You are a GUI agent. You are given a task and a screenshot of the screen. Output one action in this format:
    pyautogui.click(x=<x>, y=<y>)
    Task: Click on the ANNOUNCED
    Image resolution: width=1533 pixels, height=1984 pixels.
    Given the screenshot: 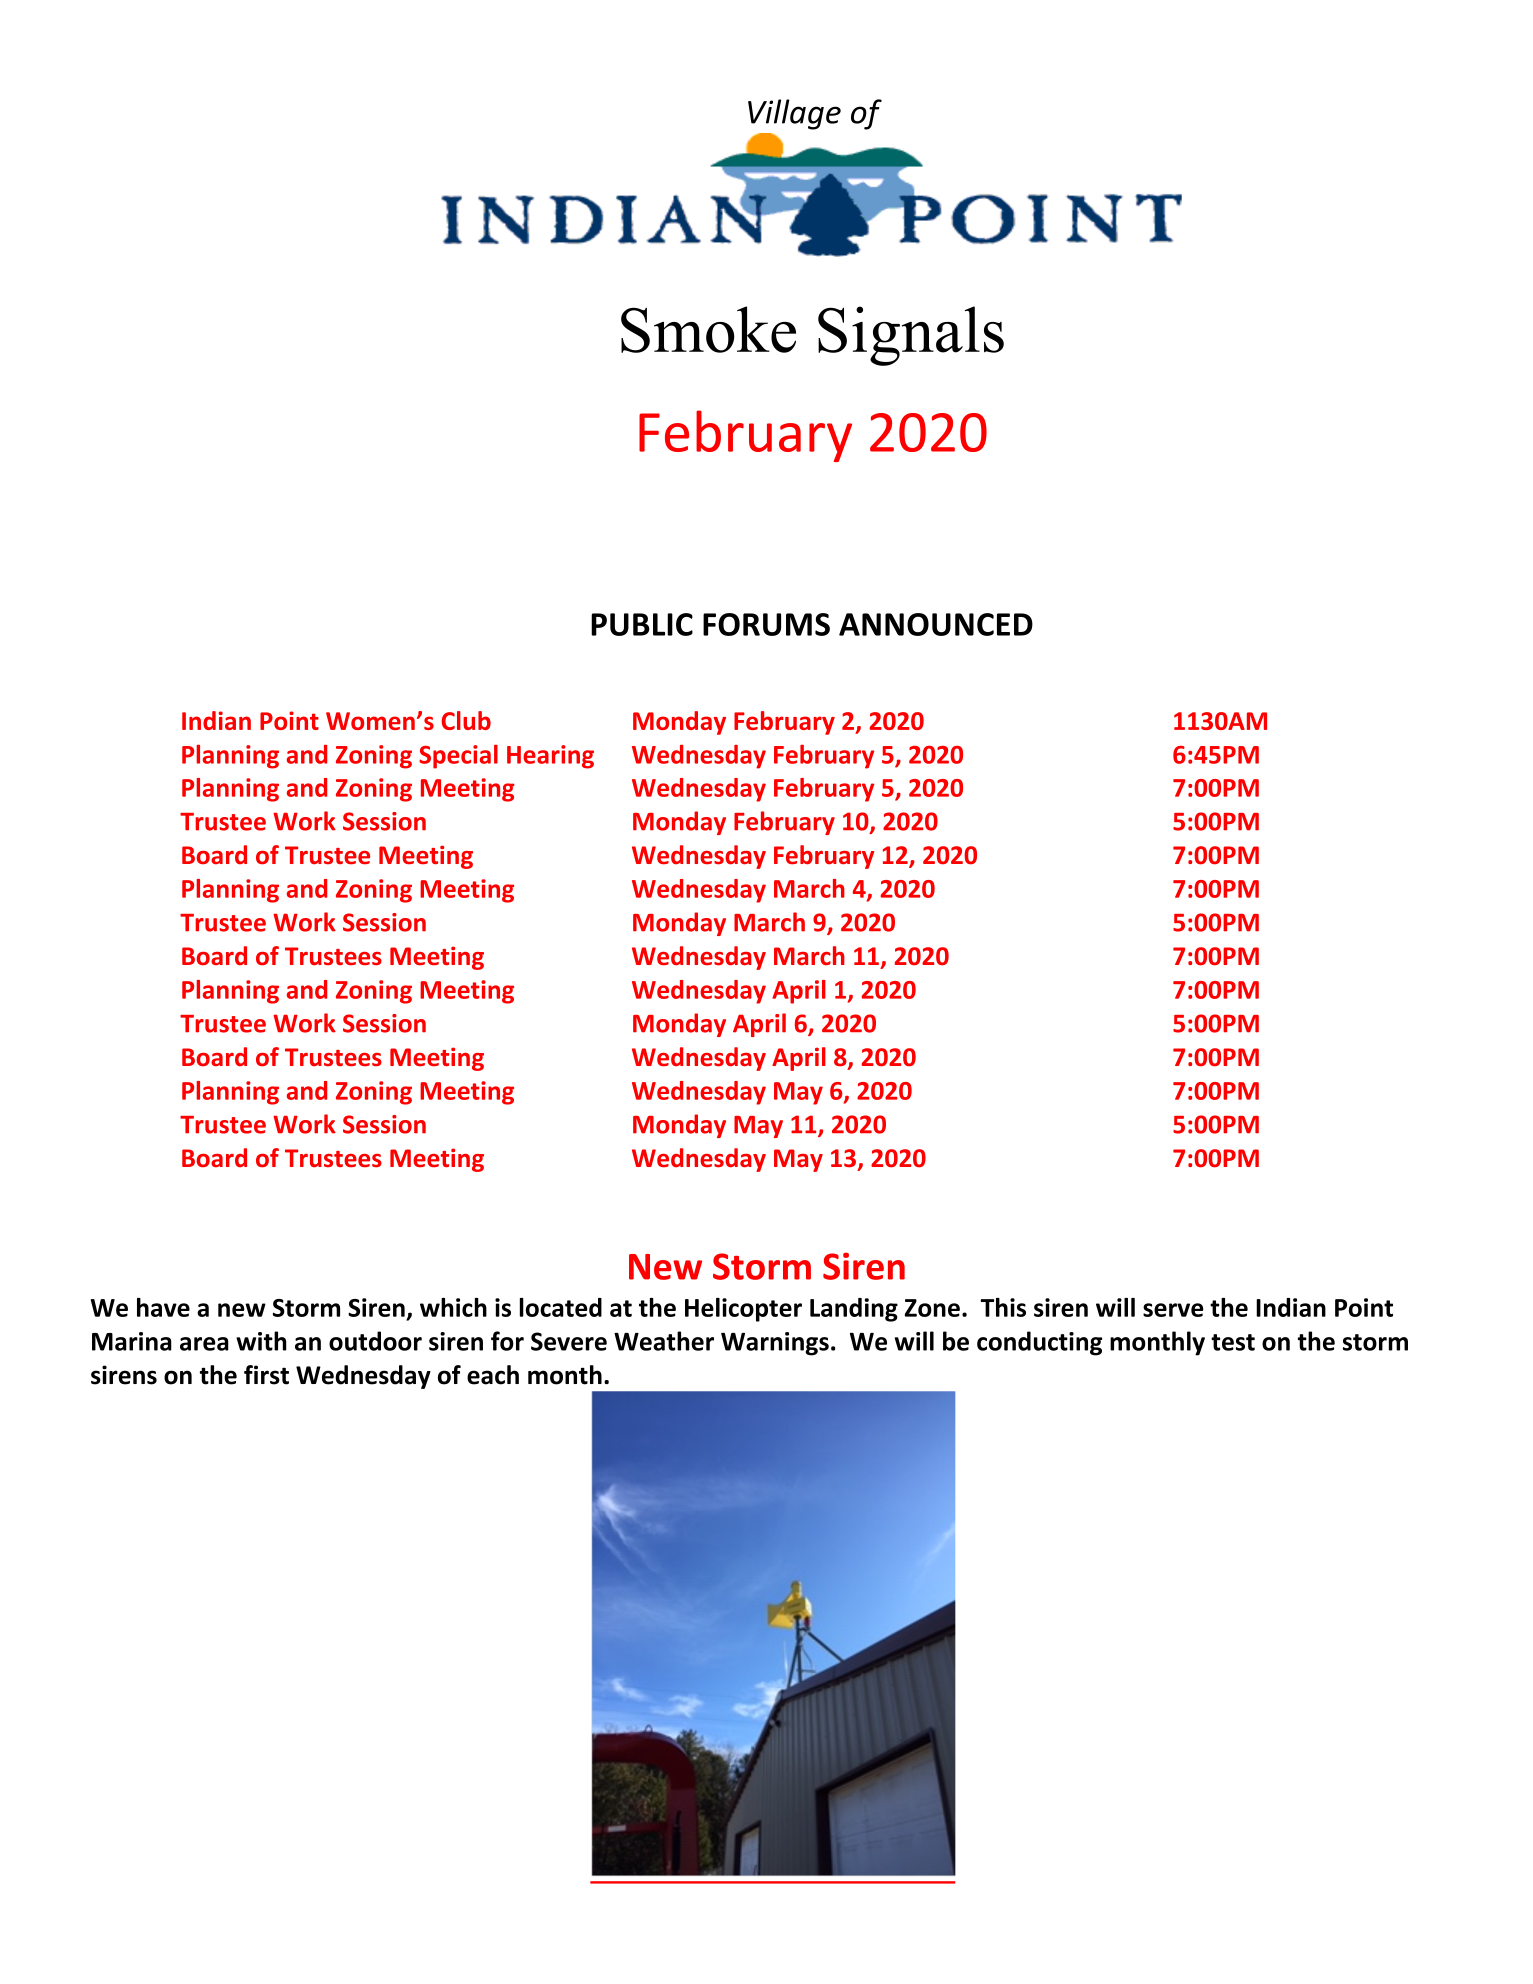 What is the action you would take?
    pyautogui.click(x=936, y=624)
